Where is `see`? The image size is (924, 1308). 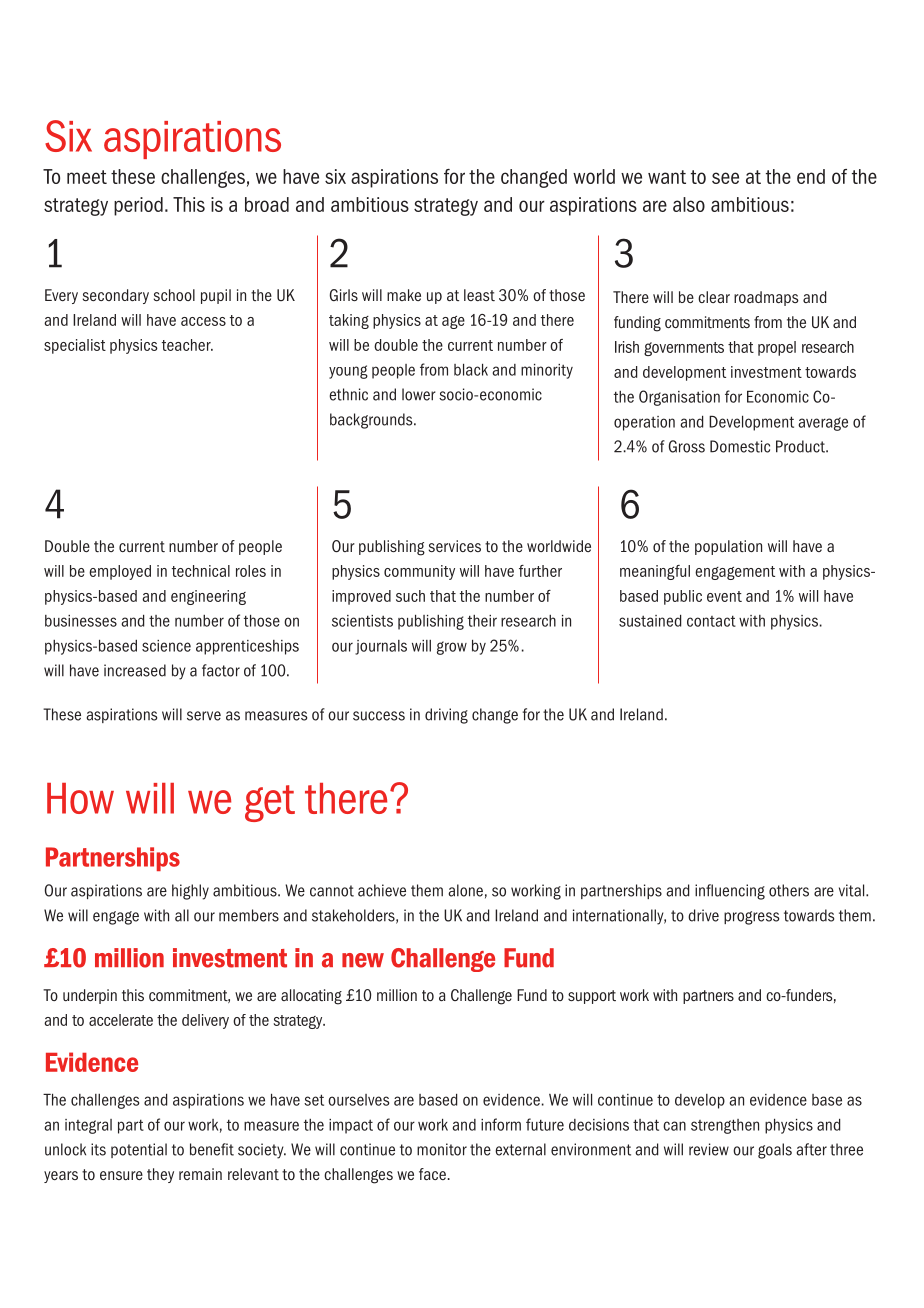 see is located at coordinates (725, 178).
